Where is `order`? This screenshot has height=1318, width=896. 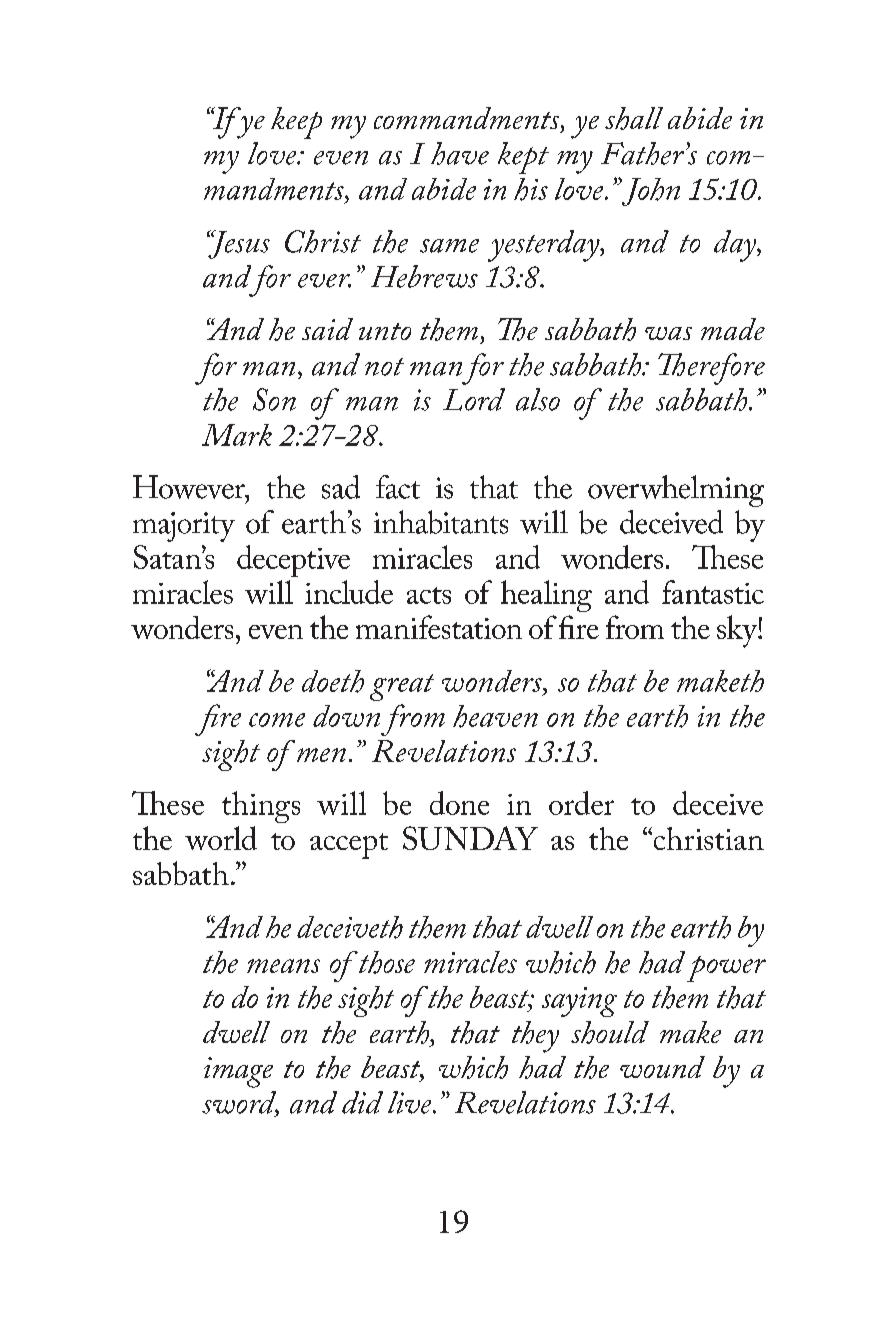 order is located at coordinates (581, 803).
